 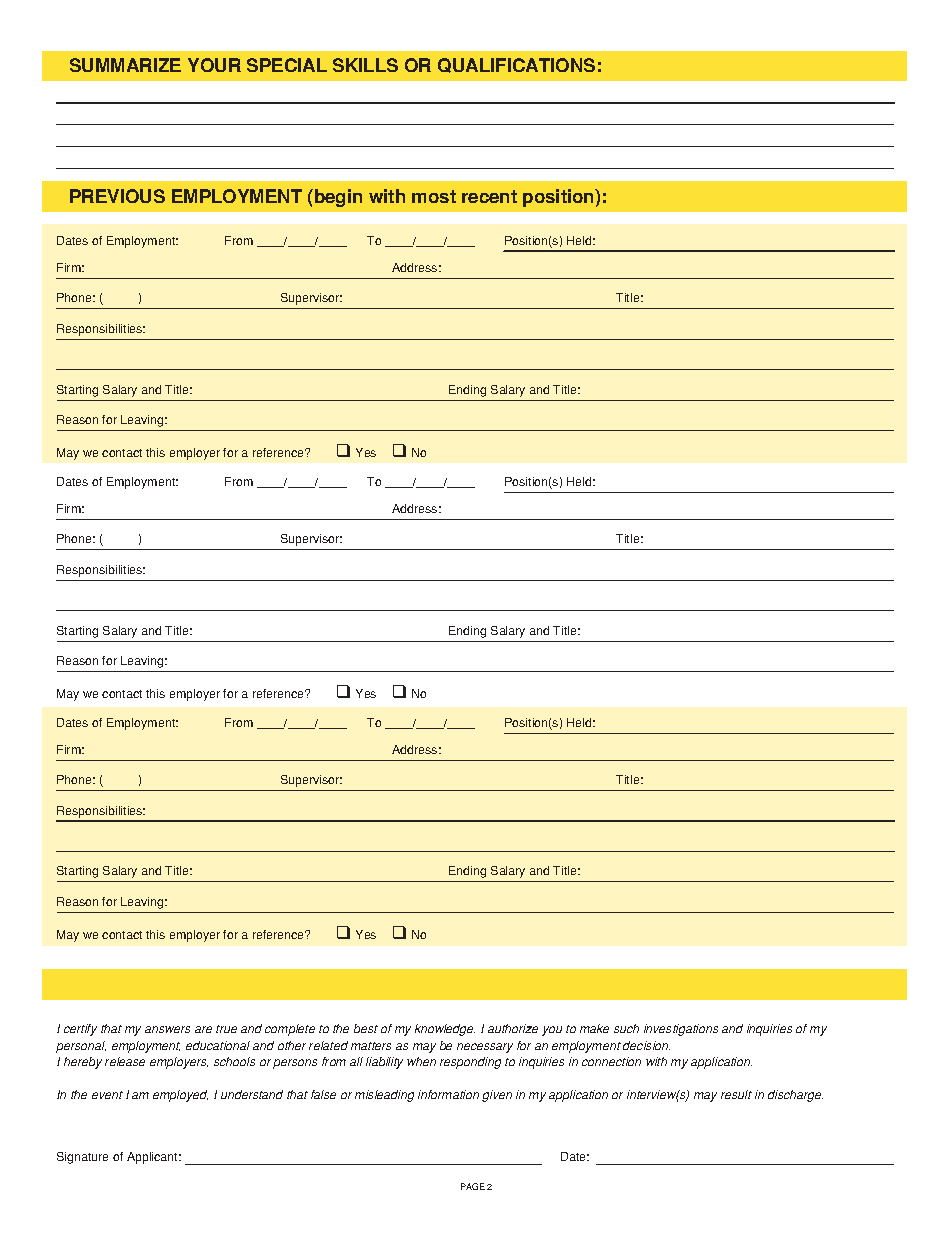 I want to click on PAGE, so click(x=473, y=1186).
